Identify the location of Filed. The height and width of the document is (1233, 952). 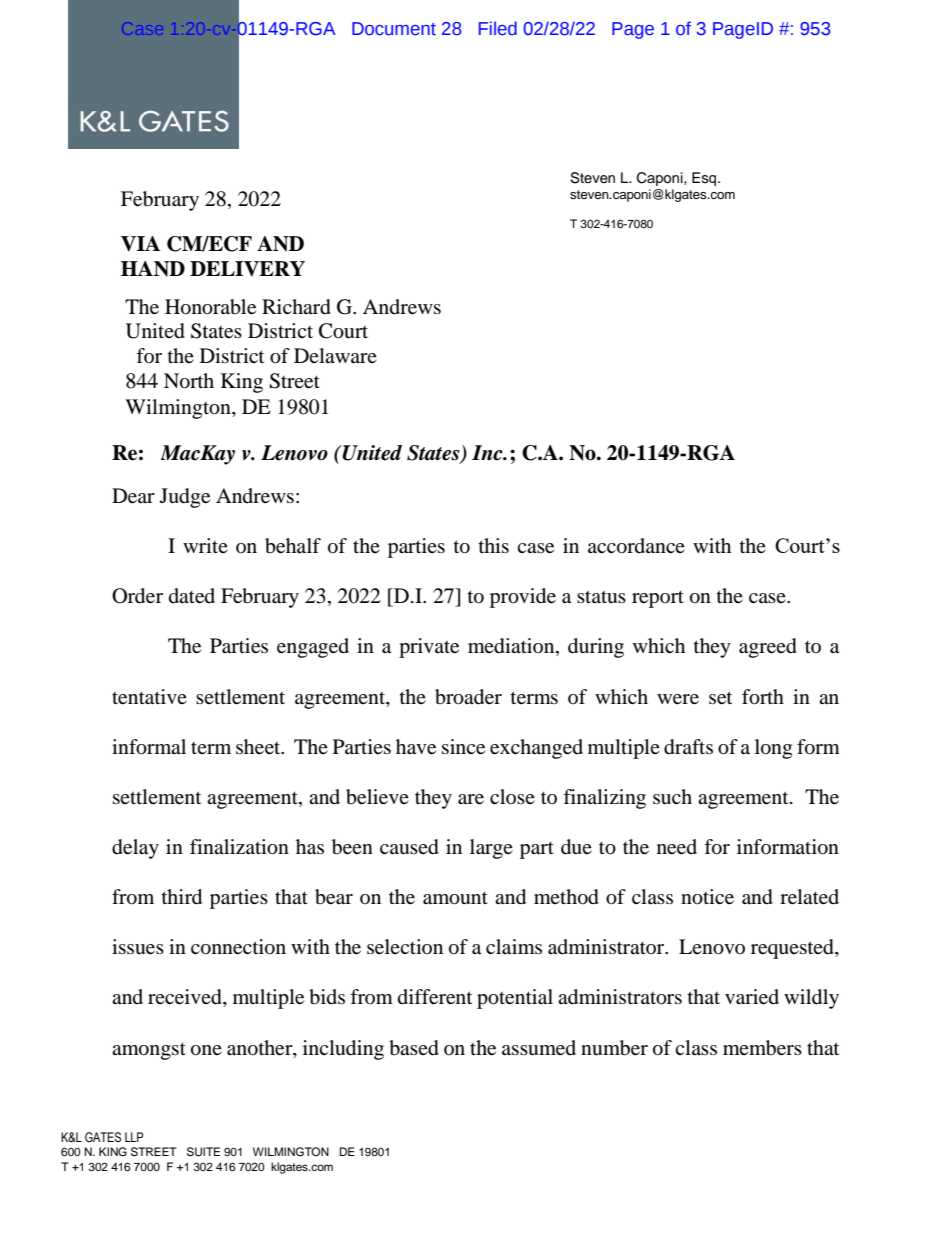
(498, 28).
